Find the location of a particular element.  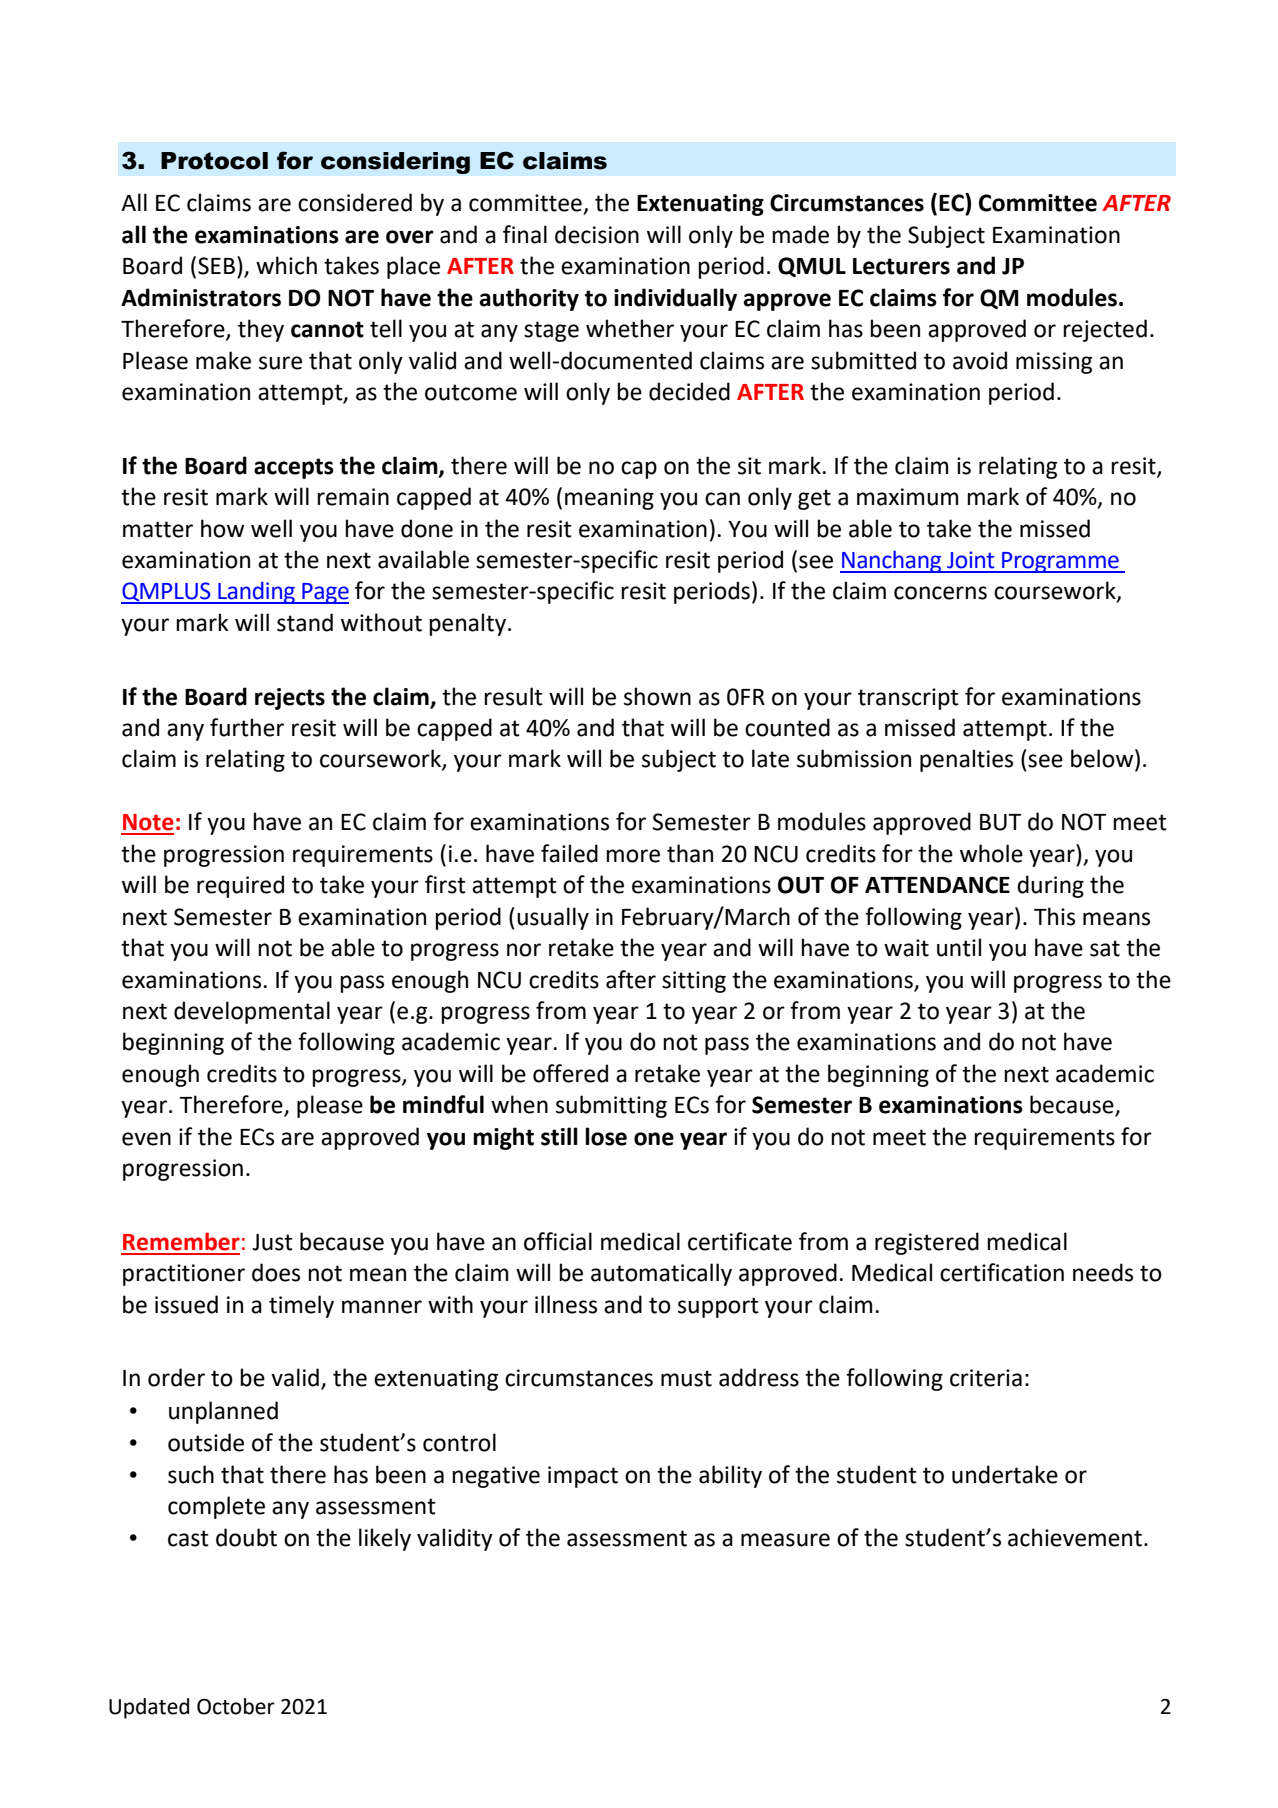

Lecturers is located at coordinates (901, 266).
